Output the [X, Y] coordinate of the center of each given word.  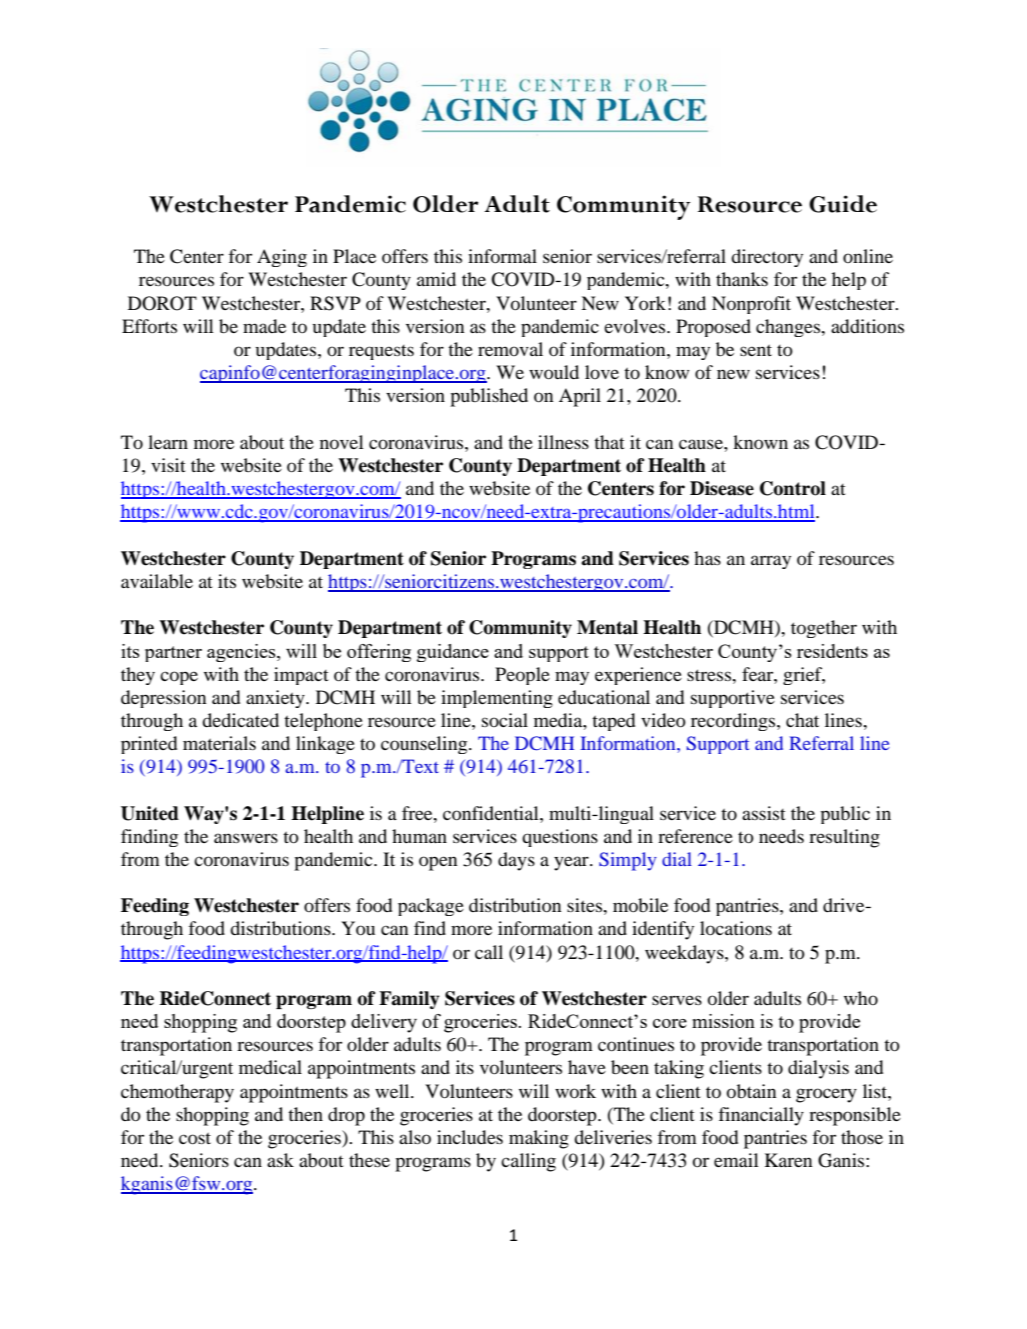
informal [502, 256]
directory [767, 258]
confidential [492, 813]
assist [764, 813]
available [157, 581]
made [264, 326]
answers [246, 838]
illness [563, 442]
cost [195, 1138]
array [771, 562]
